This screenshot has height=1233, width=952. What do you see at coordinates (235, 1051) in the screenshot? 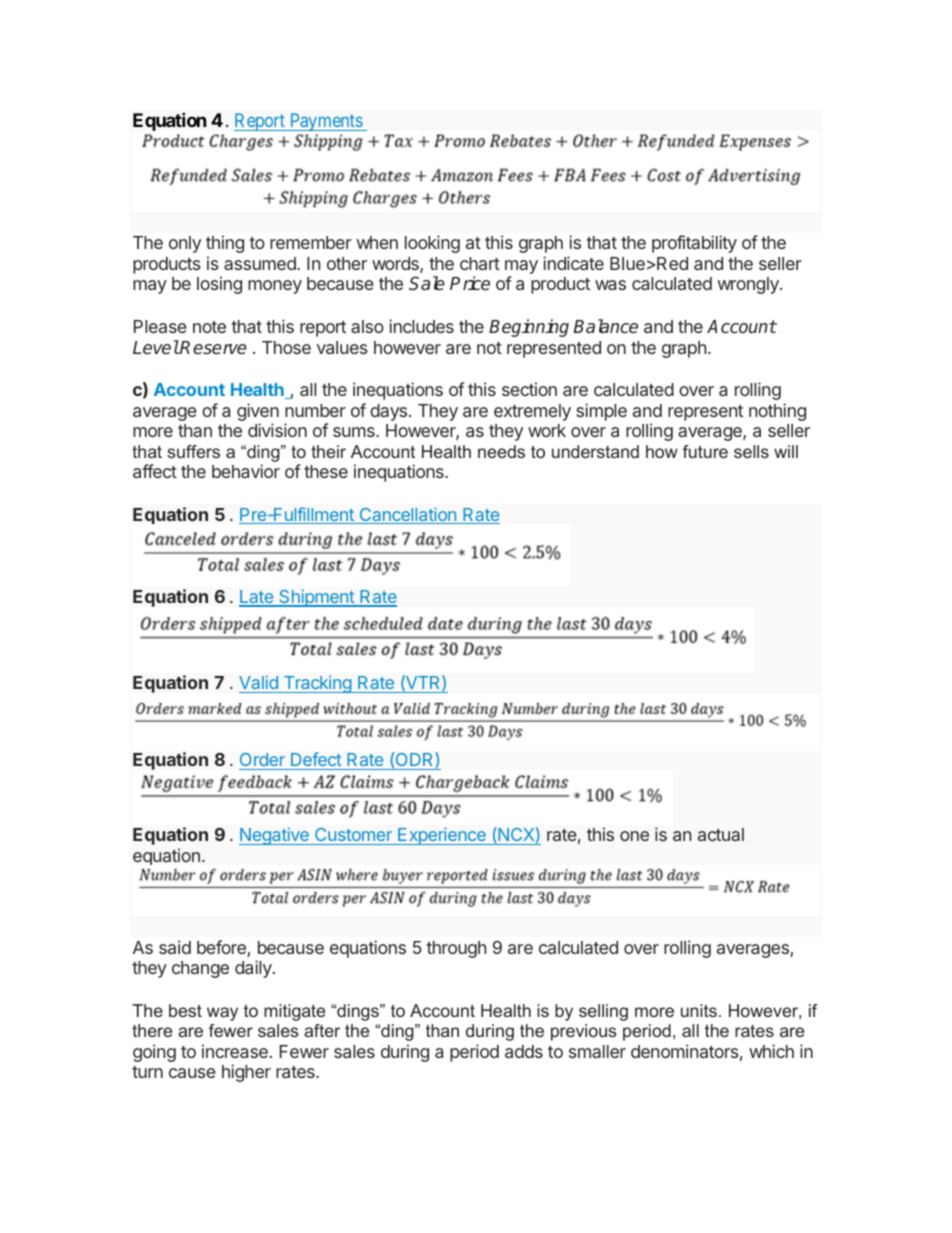
I see `increase` at bounding box center [235, 1051].
